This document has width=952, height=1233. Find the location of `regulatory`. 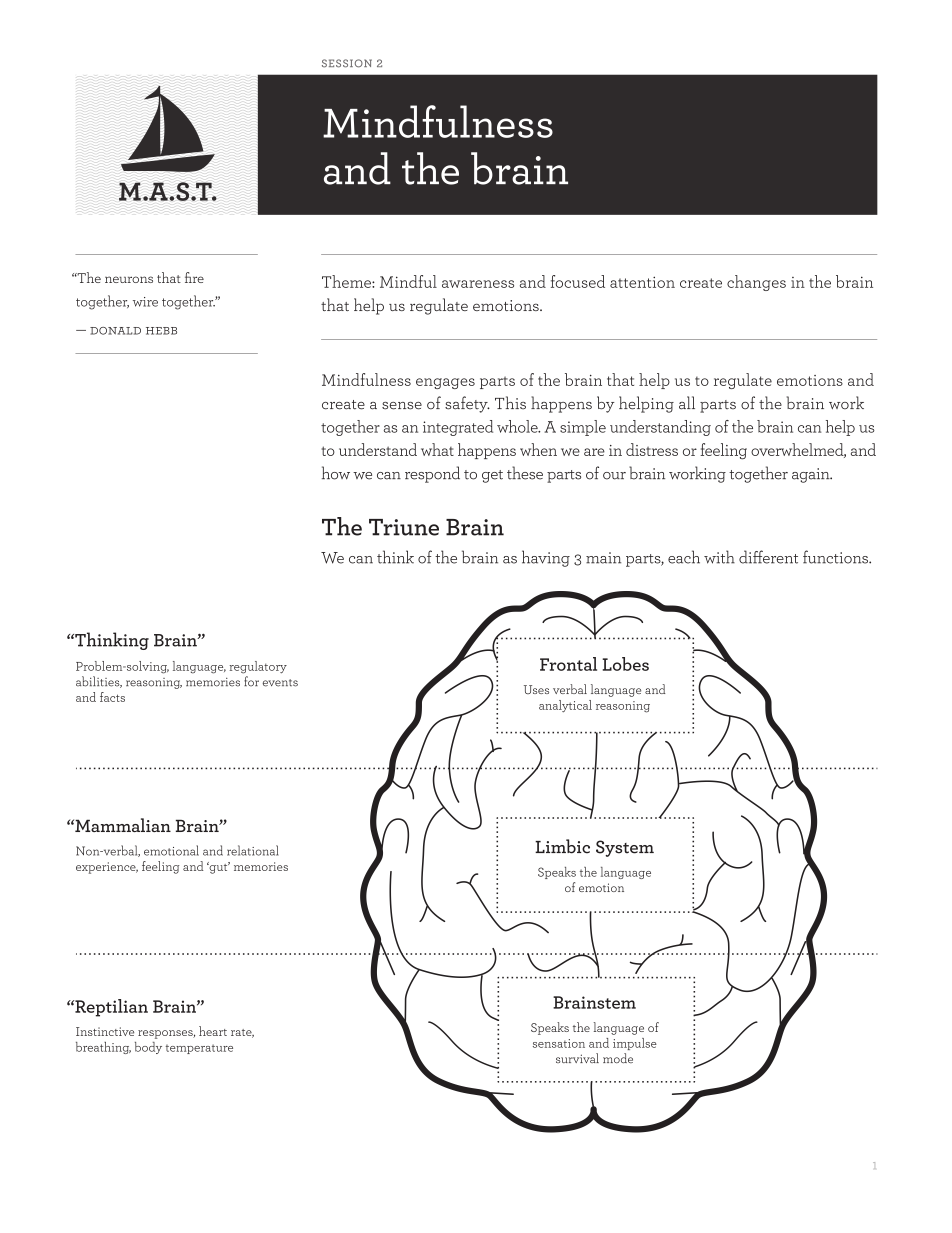

regulatory is located at coordinates (258, 667).
